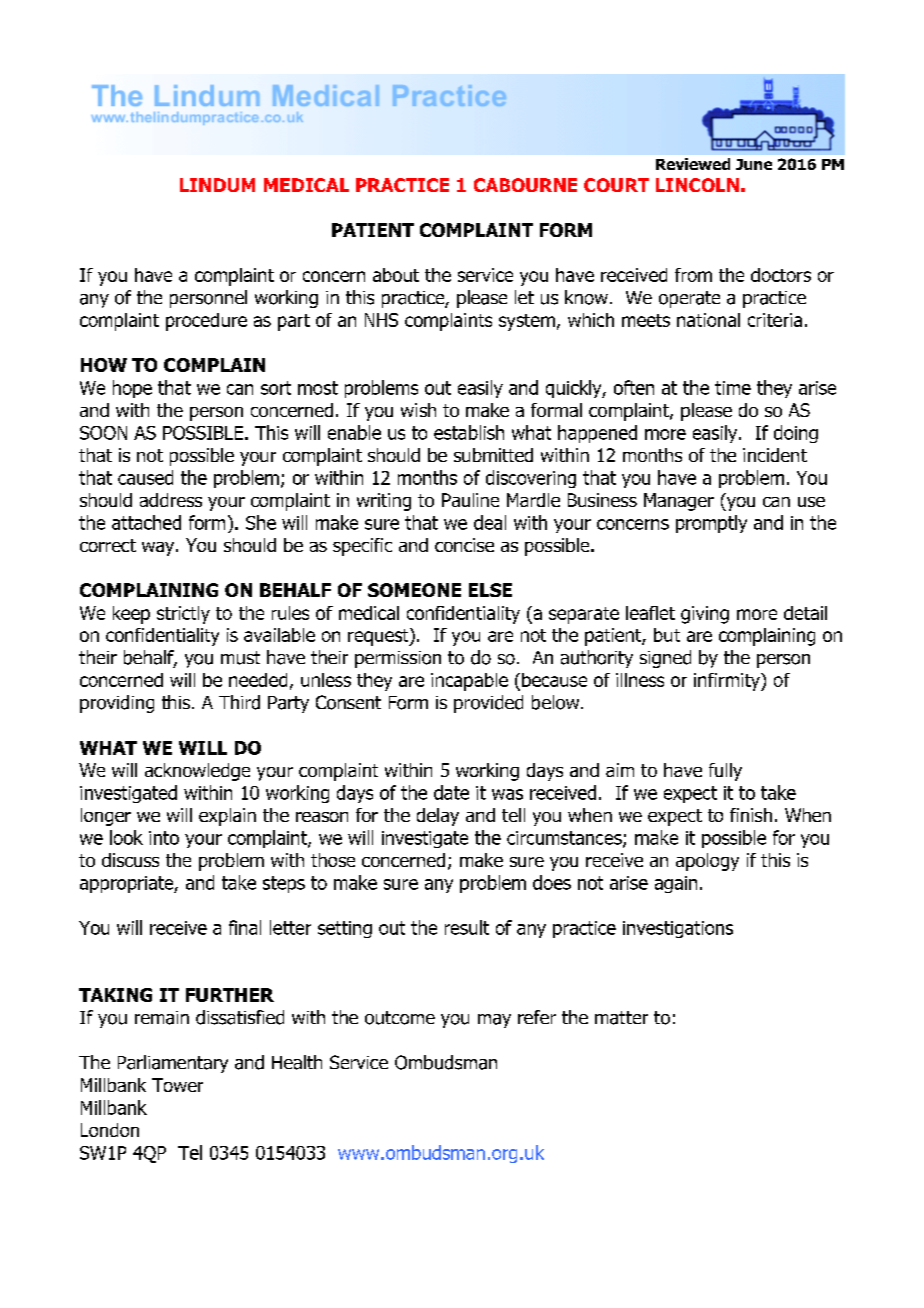 The image size is (924, 1308). Describe the element at coordinates (177, 1085) in the page. I see `Tower` at that location.
